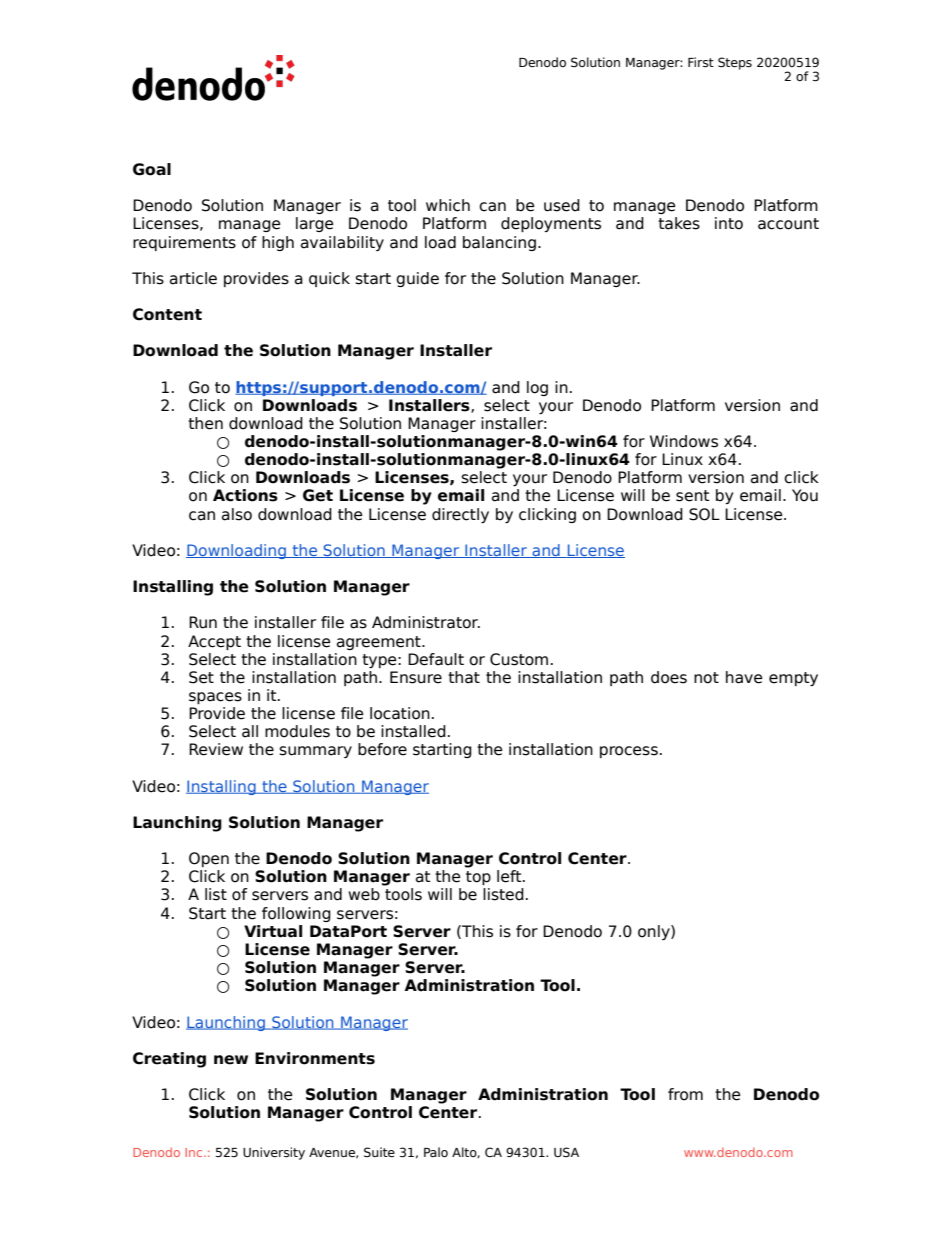 The image size is (952, 1233). What do you see at coordinates (195, 1152) in the screenshot?
I see `Inc` at bounding box center [195, 1152].
